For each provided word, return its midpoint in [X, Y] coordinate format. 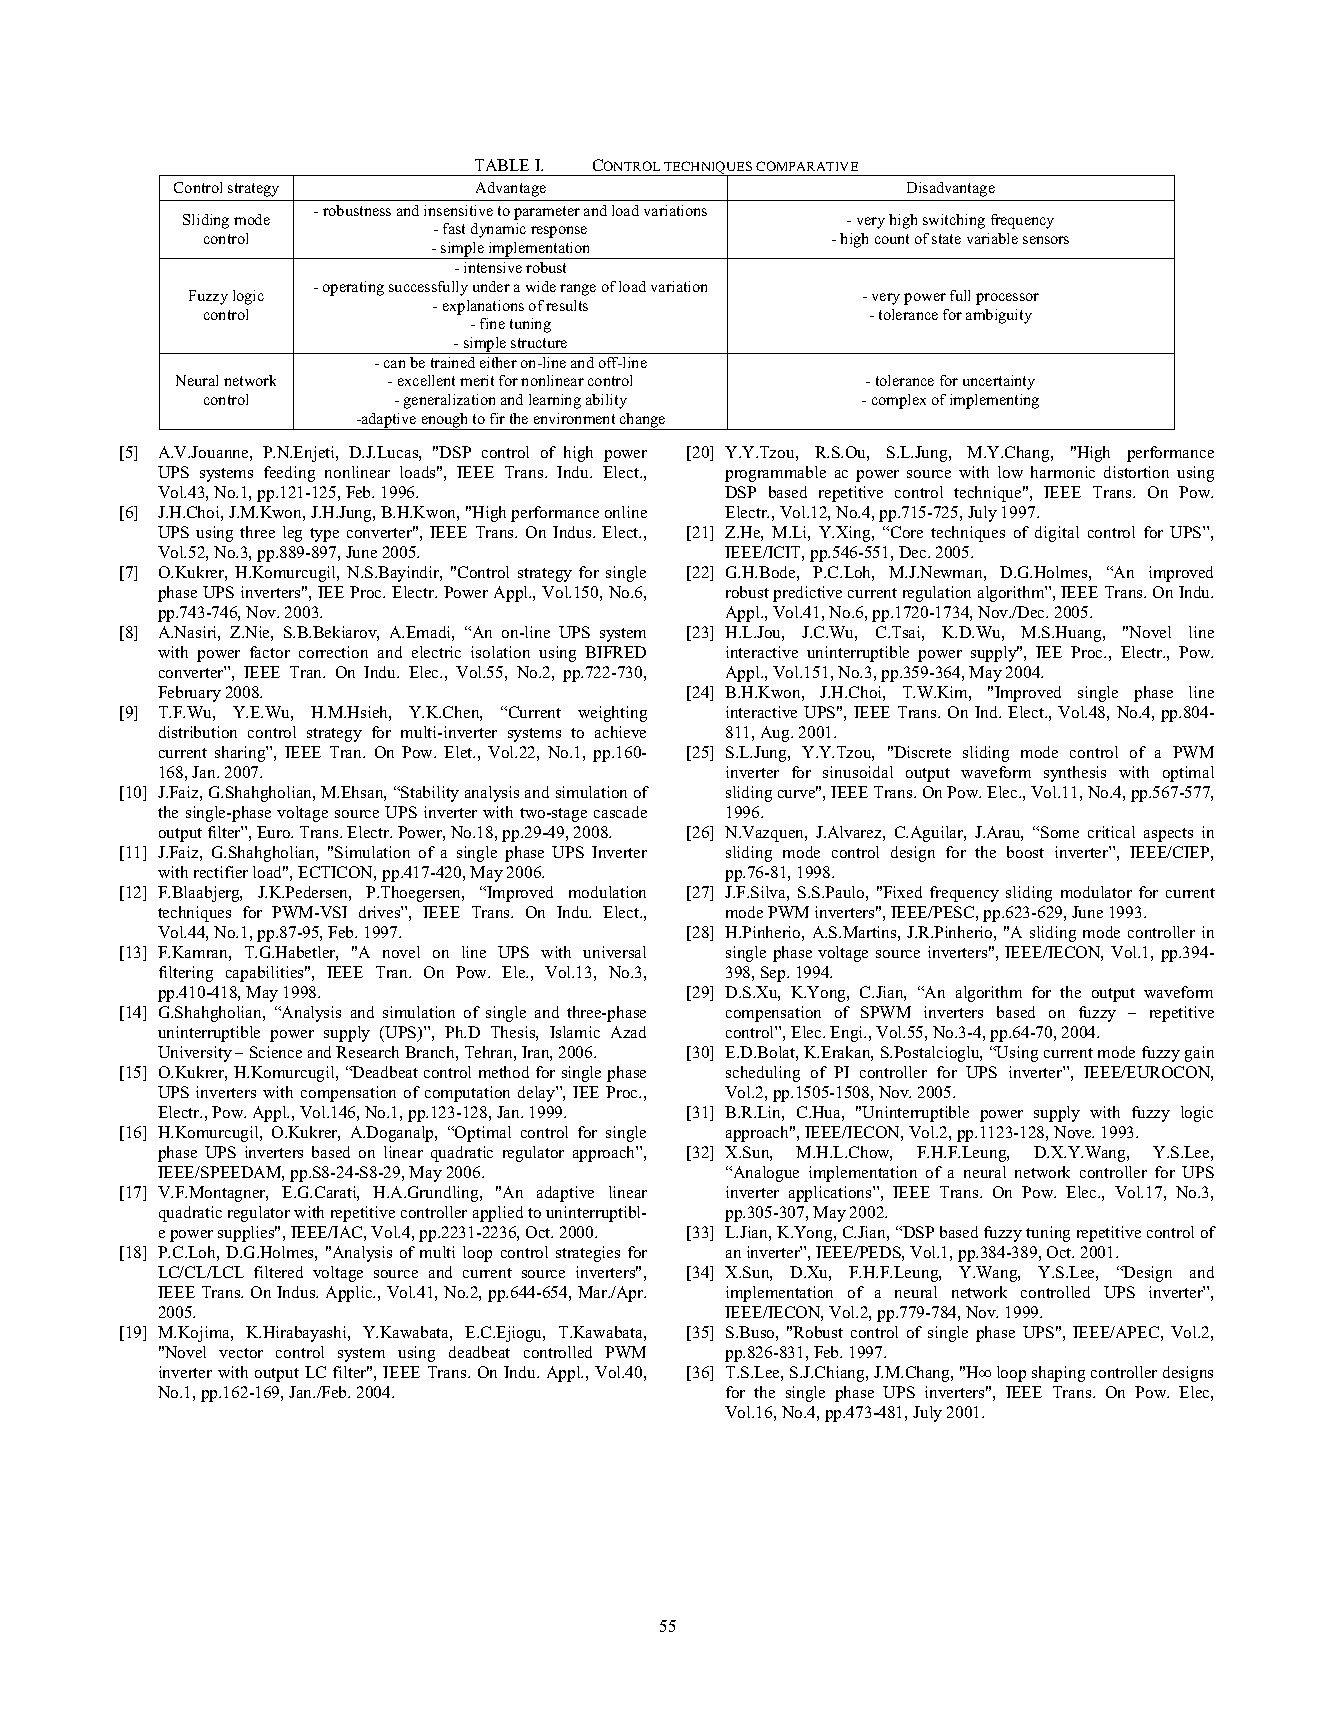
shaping [1058, 1374]
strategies [588, 1254]
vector [241, 1353]
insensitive [458, 210]
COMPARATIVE [807, 166]
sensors [1046, 240]
